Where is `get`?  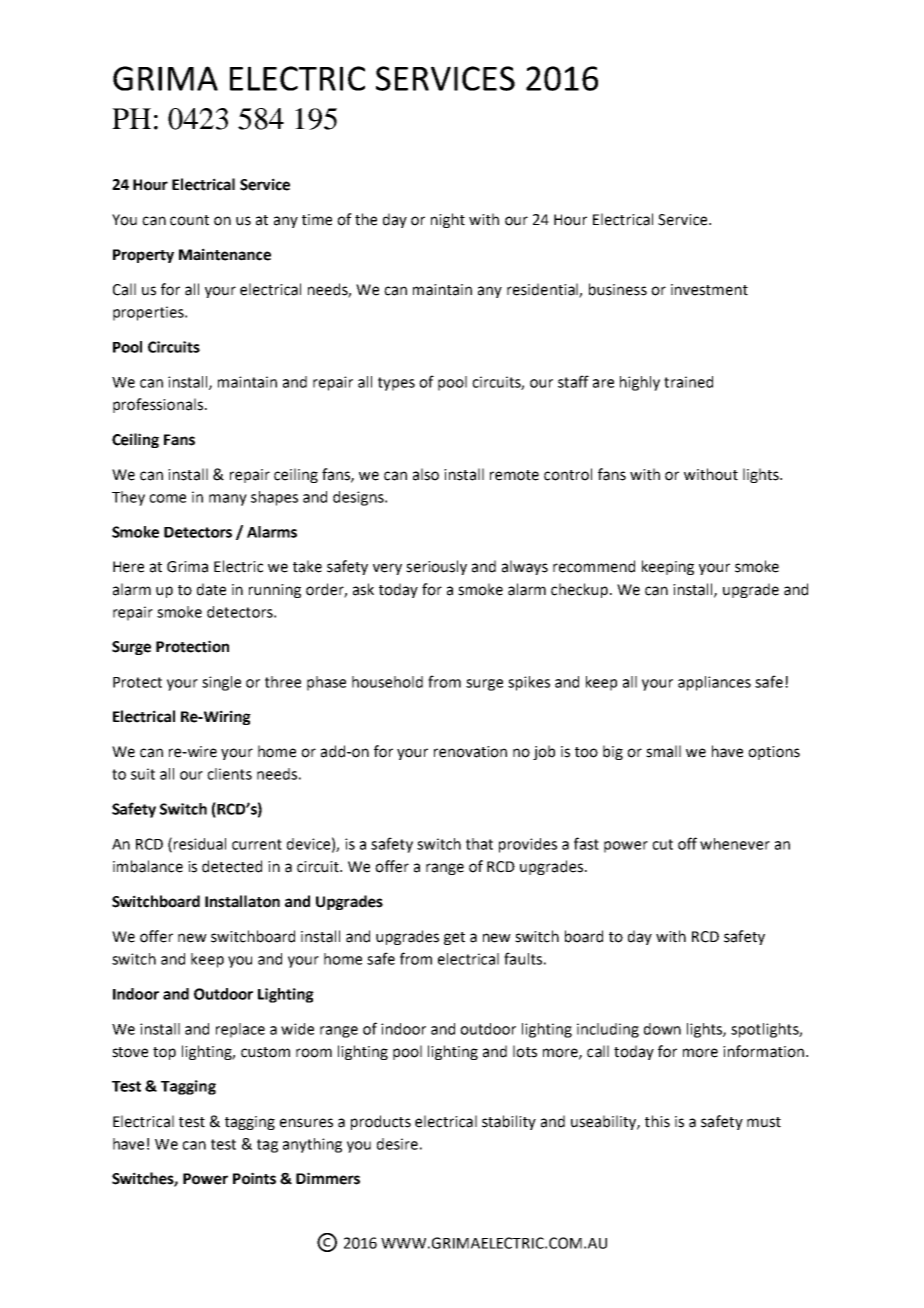 get is located at coordinates (454, 938).
